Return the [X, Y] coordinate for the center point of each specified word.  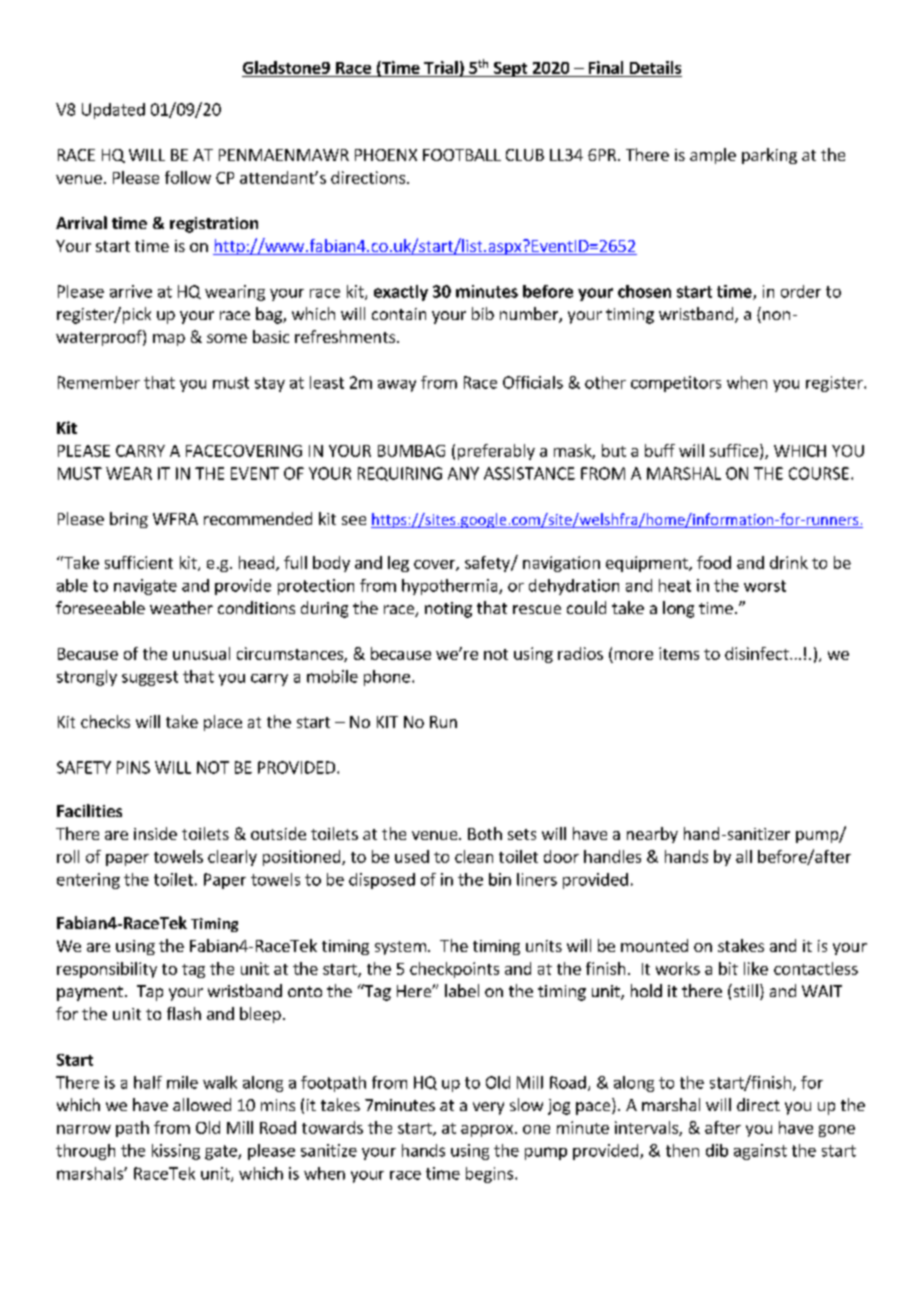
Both [485, 833]
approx [488, 1131]
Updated [113, 111]
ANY [463, 473]
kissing [176, 1152]
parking [769, 156]
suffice [734, 450]
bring [129, 520]
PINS [133, 767]
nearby [652, 835]
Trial [441, 67]
